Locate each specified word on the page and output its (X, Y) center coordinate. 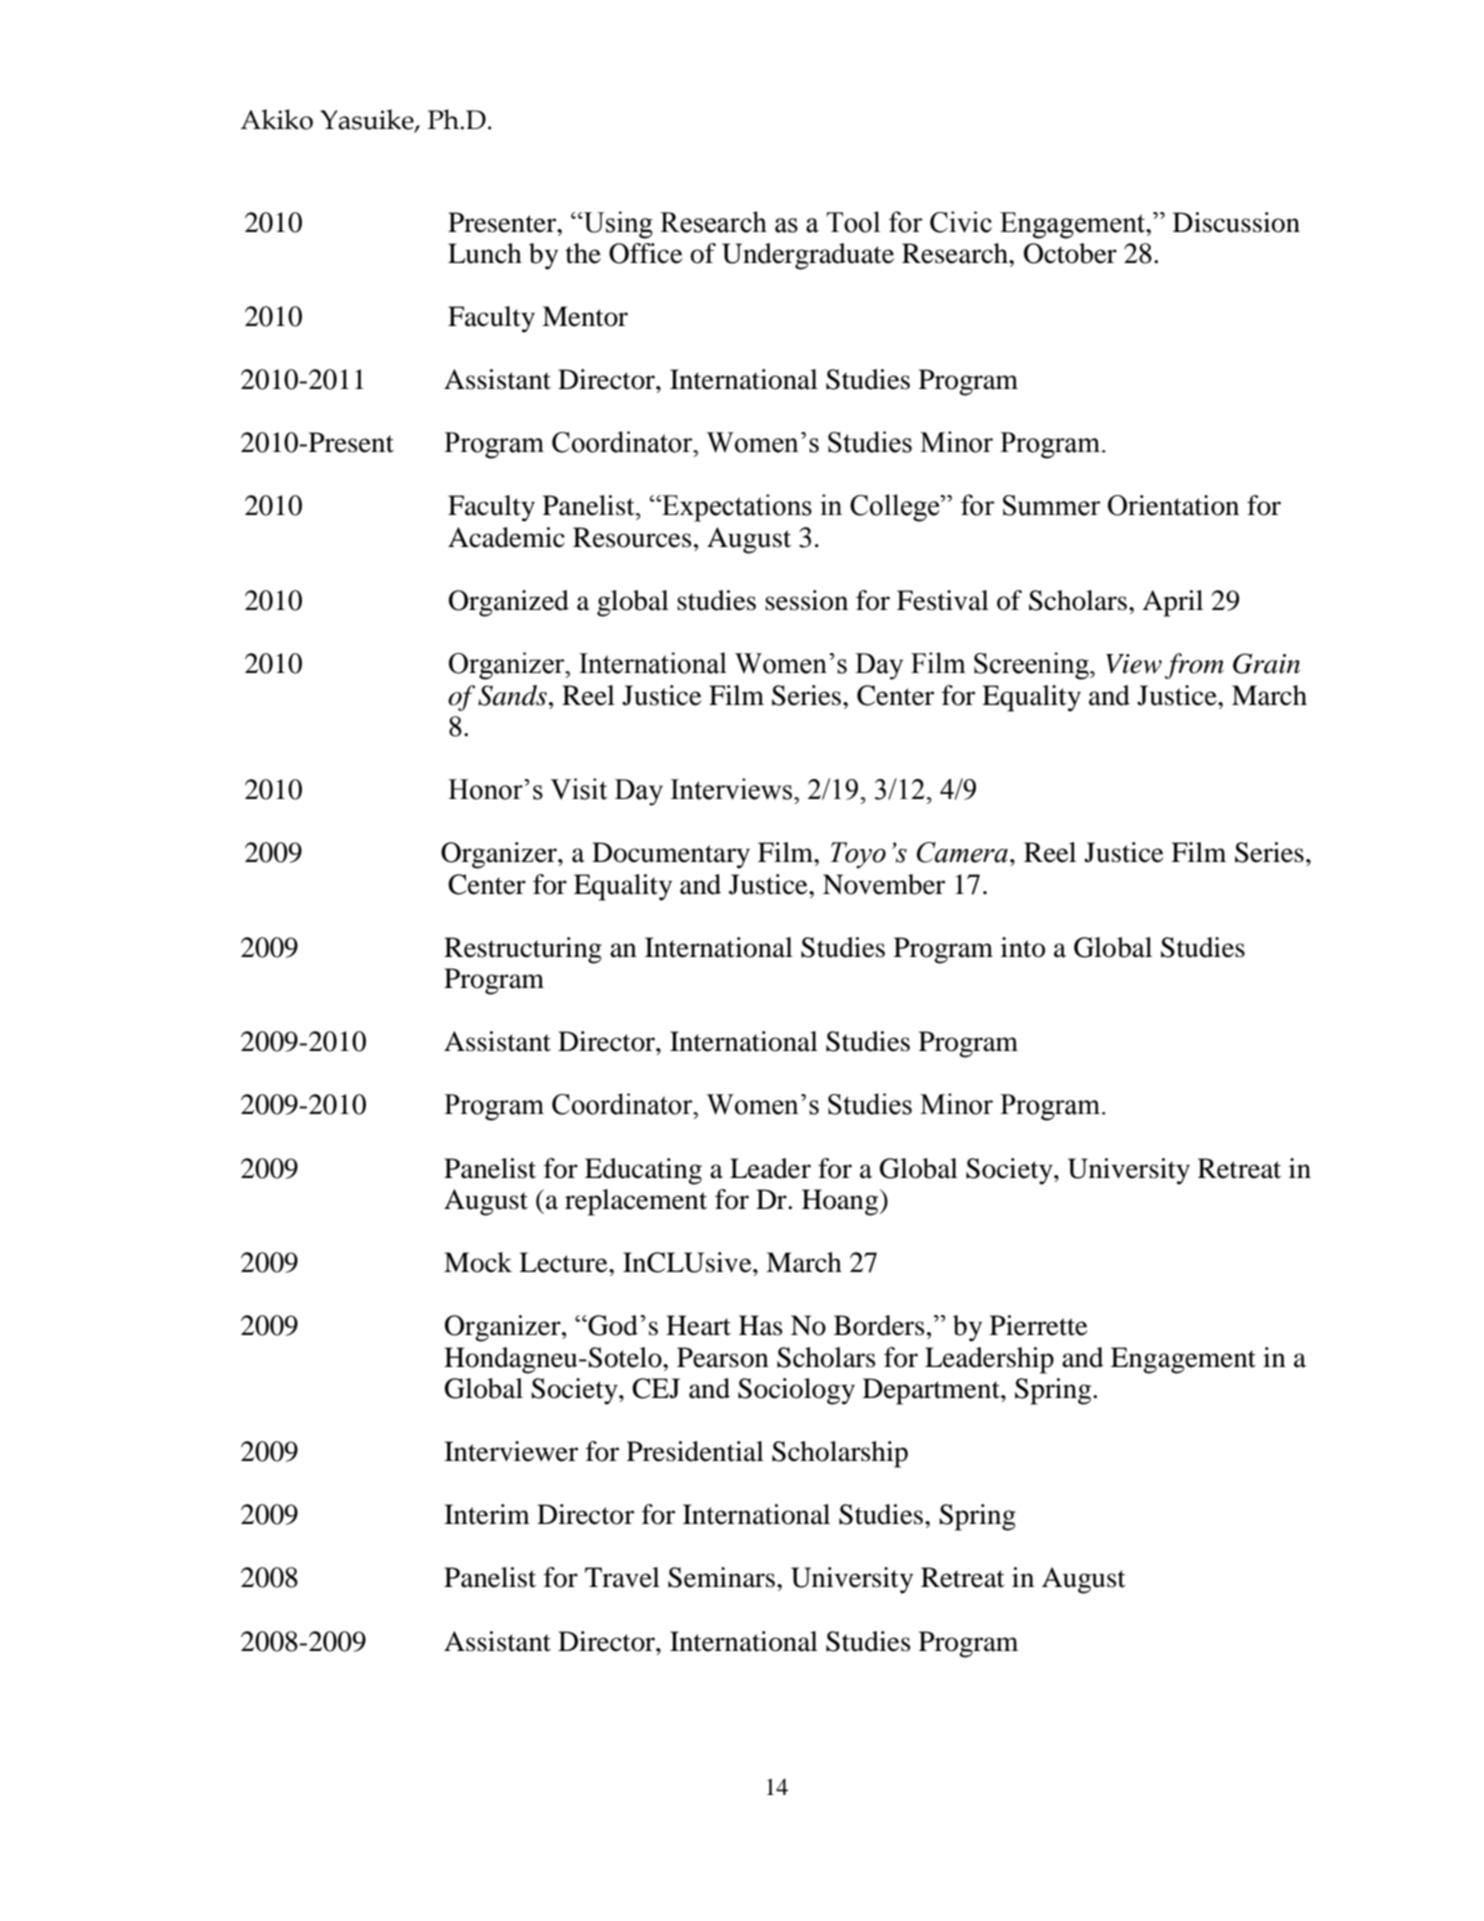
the (583, 253)
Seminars (721, 1577)
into (1023, 947)
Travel (622, 1577)
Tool (853, 222)
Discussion (1236, 222)
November (884, 884)
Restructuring (523, 950)
